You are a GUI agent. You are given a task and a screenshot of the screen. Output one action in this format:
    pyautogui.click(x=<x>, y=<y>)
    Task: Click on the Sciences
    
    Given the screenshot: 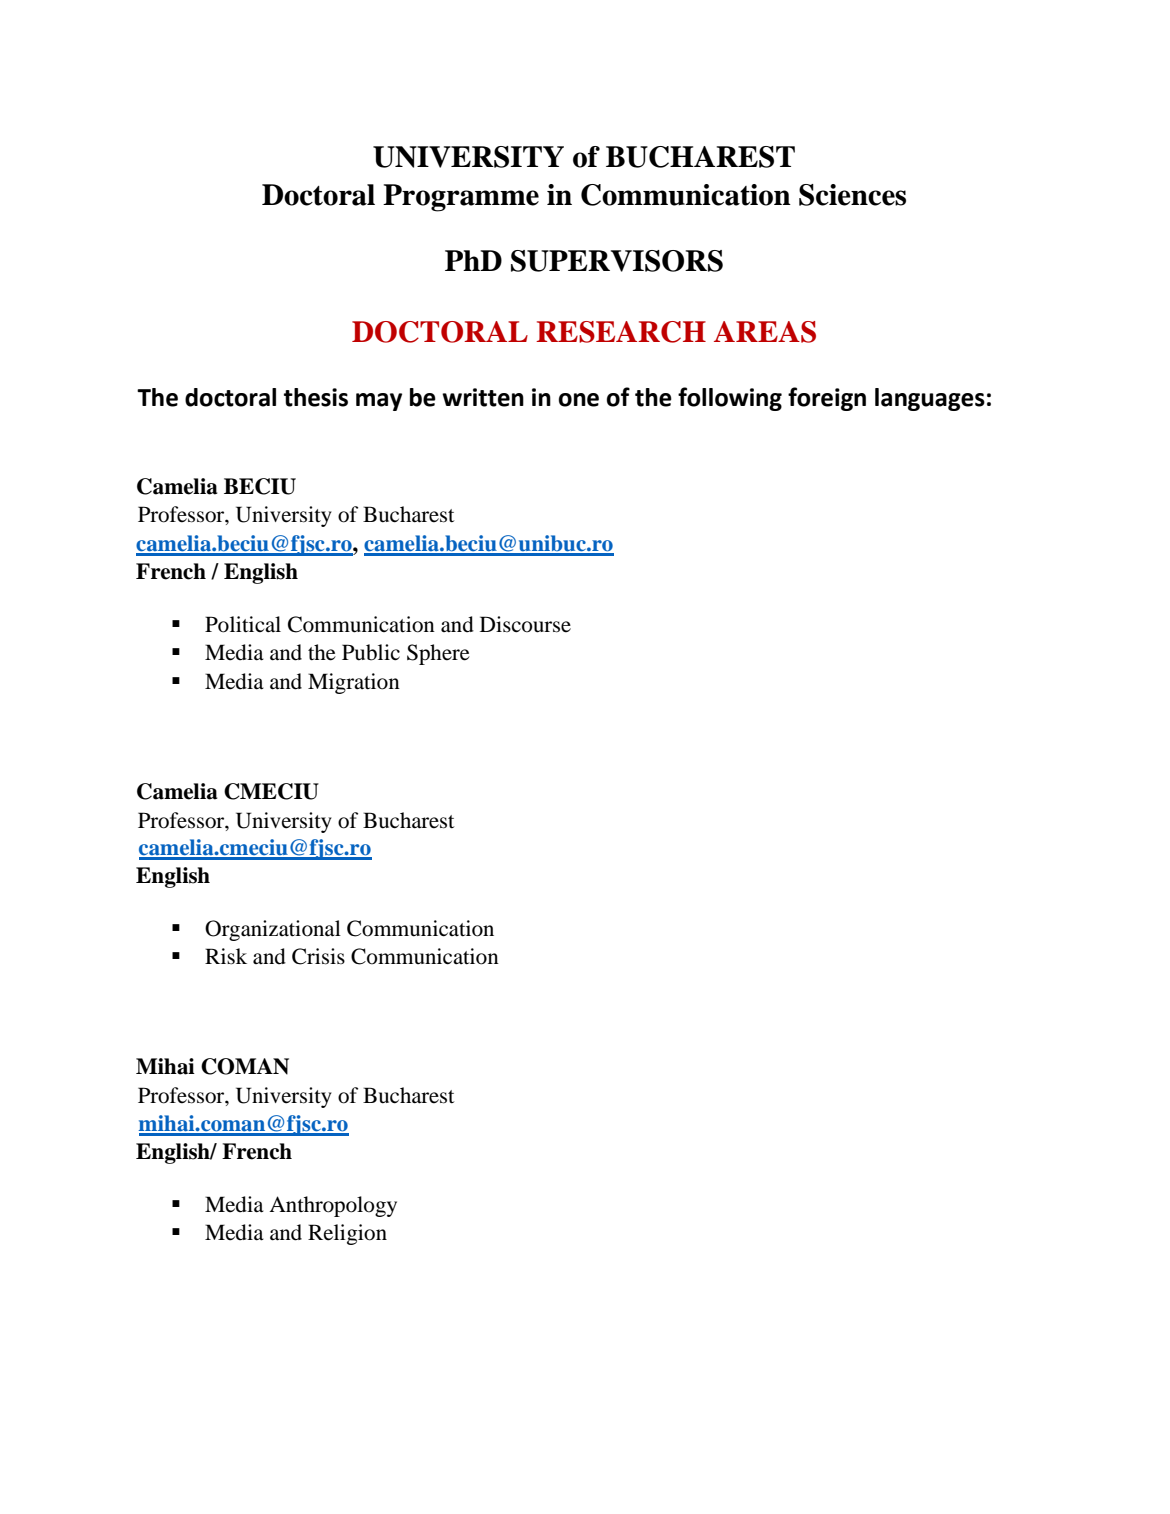 What is the action you would take?
    pyautogui.click(x=852, y=195)
